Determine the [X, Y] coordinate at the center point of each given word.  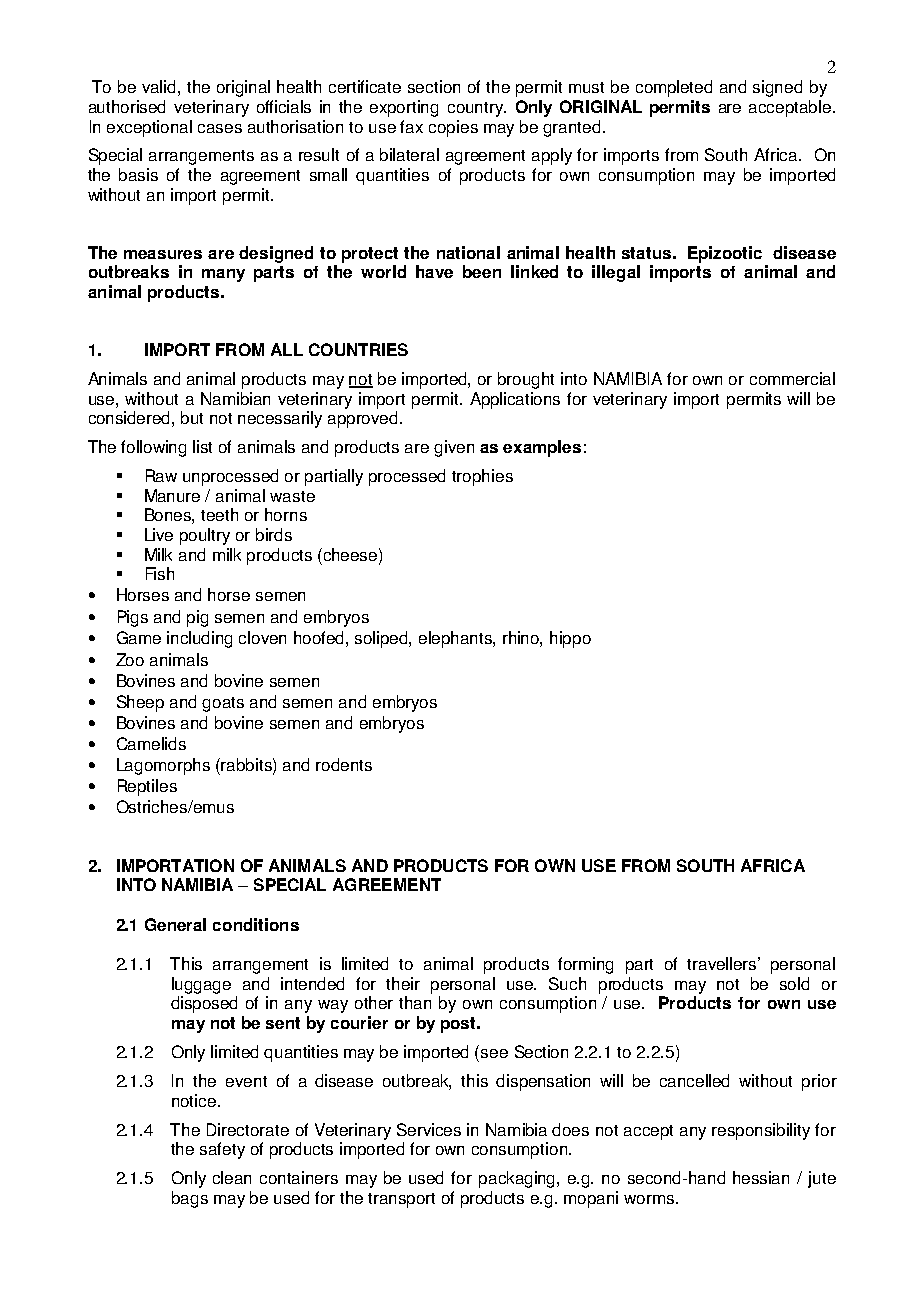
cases [220, 128]
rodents [344, 764]
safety [222, 1150]
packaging [518, 1179]
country [476, 109]
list [202, 446]
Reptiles [147, 787]
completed [674, 88]
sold [794, 983]
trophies [482, 477]
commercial [792, 378]
